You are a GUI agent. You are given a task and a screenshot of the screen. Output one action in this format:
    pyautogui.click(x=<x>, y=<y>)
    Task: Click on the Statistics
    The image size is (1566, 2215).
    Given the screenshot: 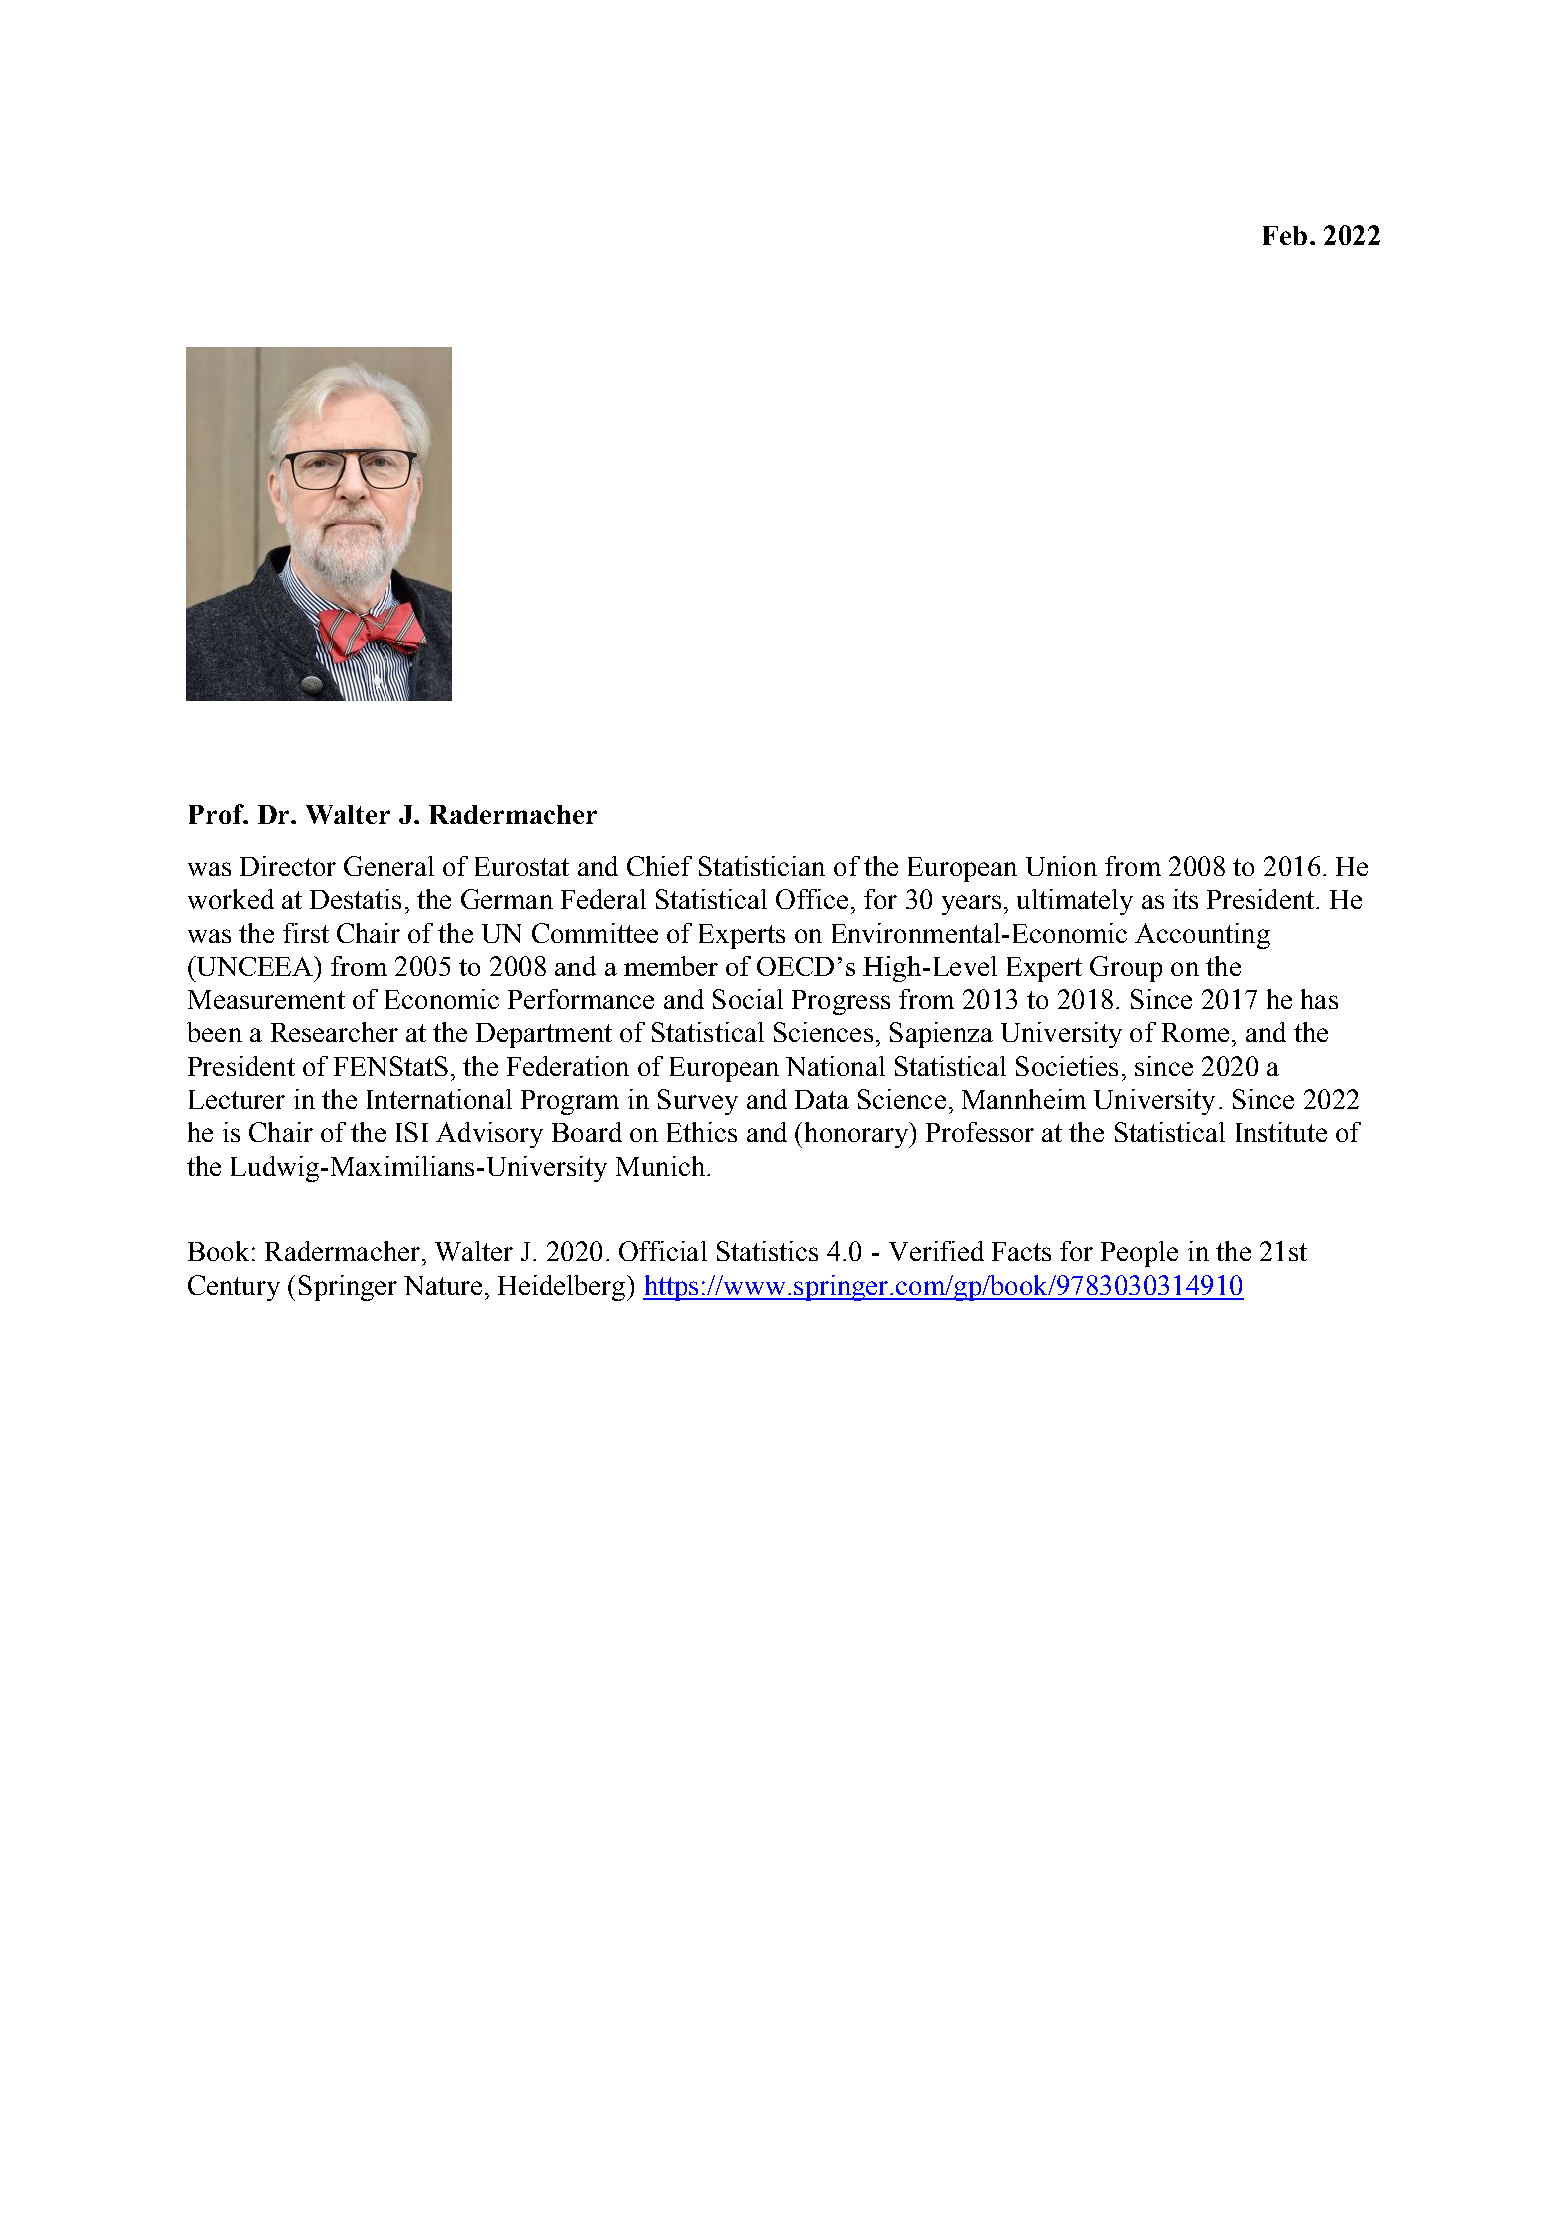 What is the action you would take?
    pyautogui.click(x=767, y=1251)
